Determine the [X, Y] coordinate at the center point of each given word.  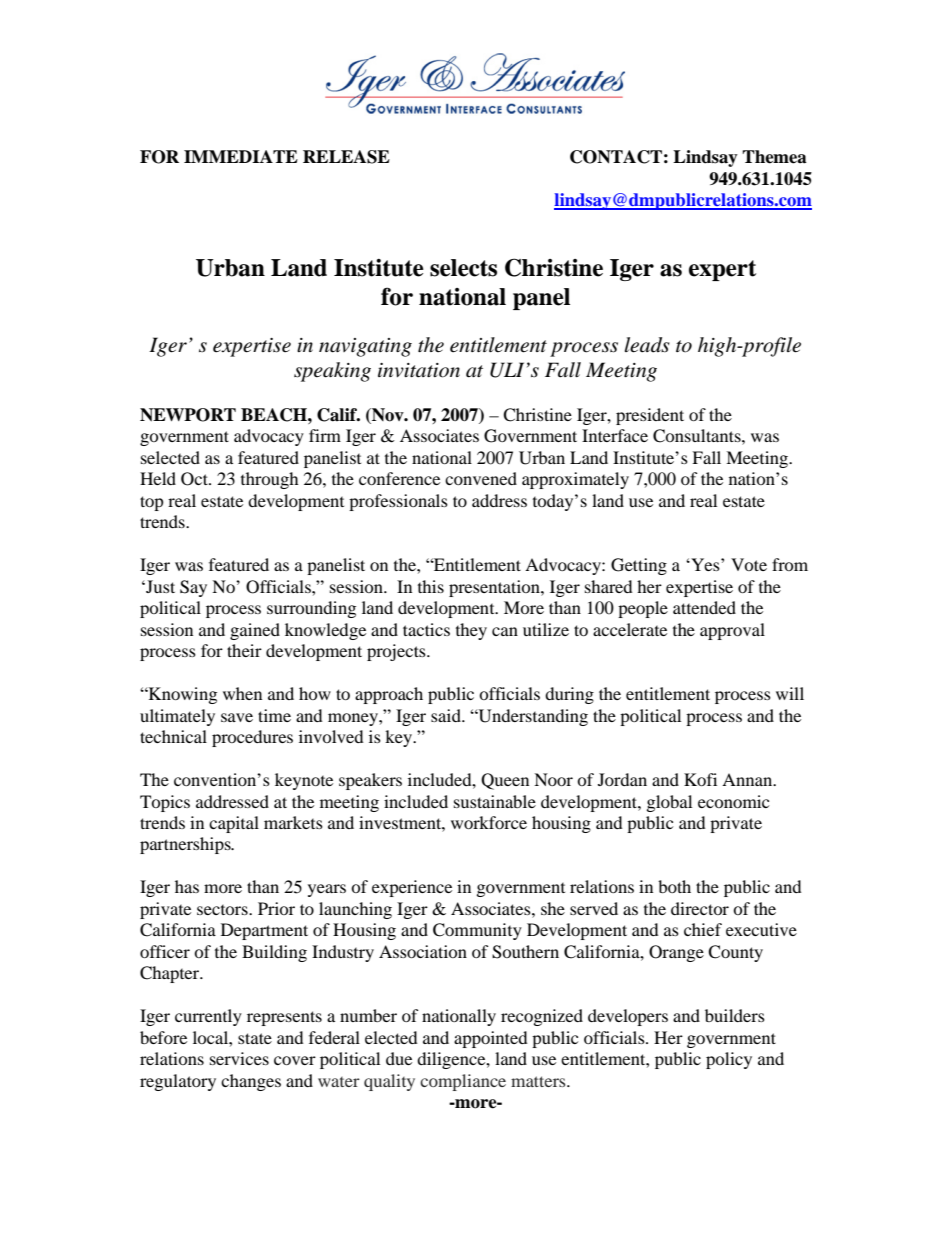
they [471, 631]
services [239, 1058]
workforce [489, 822]
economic [733, 801]
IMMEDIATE [241, 156]
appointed [491, 1039]
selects [463, 268]
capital [234, 824]
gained [255, 631]
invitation [419, 370]
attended [704, 607]
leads [647, 345]
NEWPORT [188, 415]
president [650, 416]
